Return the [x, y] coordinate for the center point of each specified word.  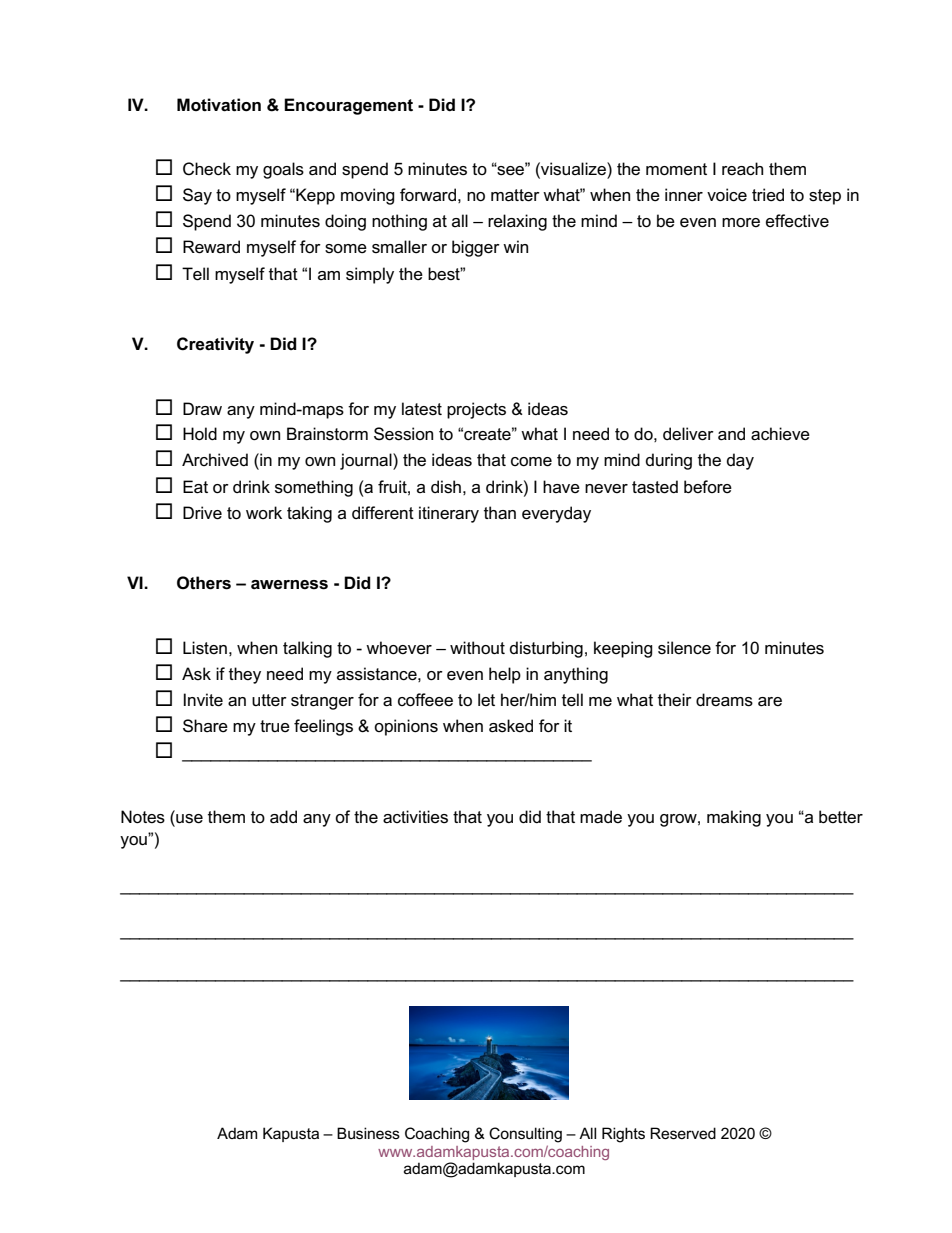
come [531, 462]
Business [368, 1133]
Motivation [219, 105]
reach [742, 169]
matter [515, 195]
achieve [780, 434]
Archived [215, 460]
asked [511, 726]
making [734, 818]
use [188, 817]
